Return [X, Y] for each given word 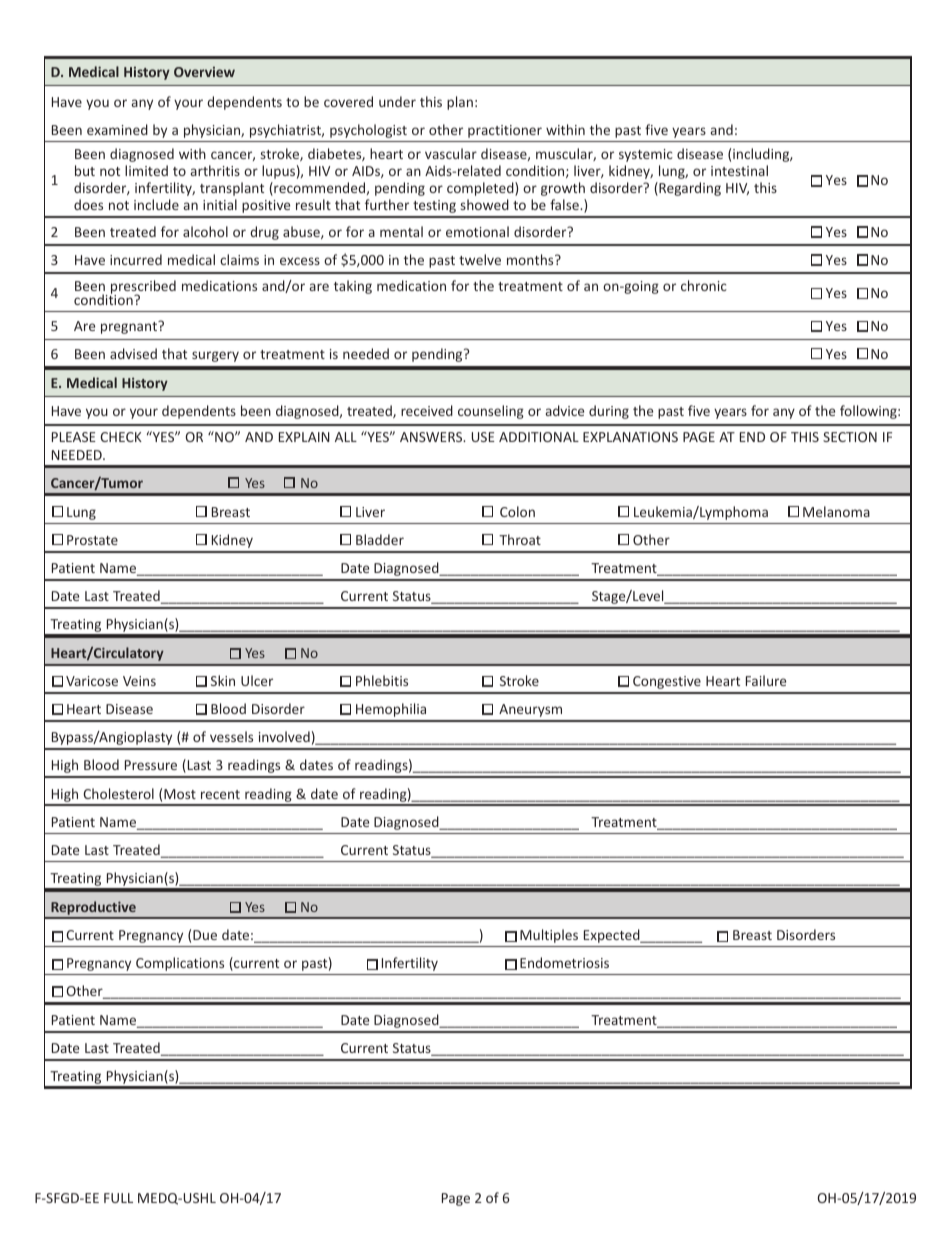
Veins [139, 681]
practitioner [505, 131]
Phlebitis [382, 680]
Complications [180, 964]
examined [117, 129]
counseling [491, 412]
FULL [118, 1198]
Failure [766, 680]
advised [133, 353]
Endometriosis [564, 962]
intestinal [739, 170]
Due [205, 935]
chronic [704, 285]
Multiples [549, 936]
